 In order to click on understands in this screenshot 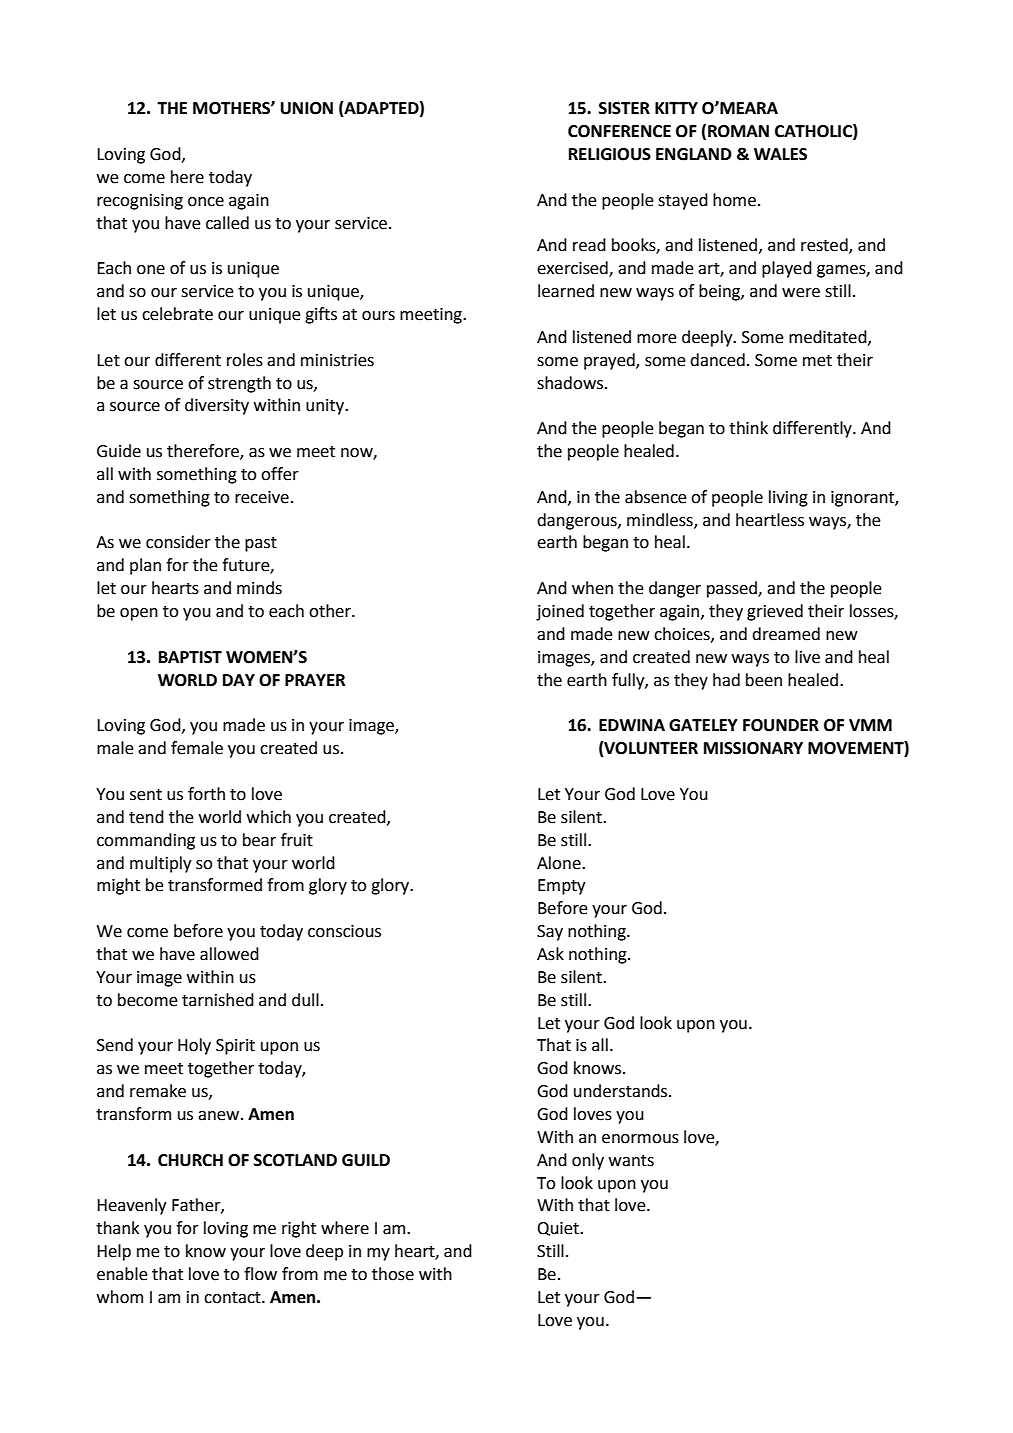, I will do `click(622, 1091)`.
